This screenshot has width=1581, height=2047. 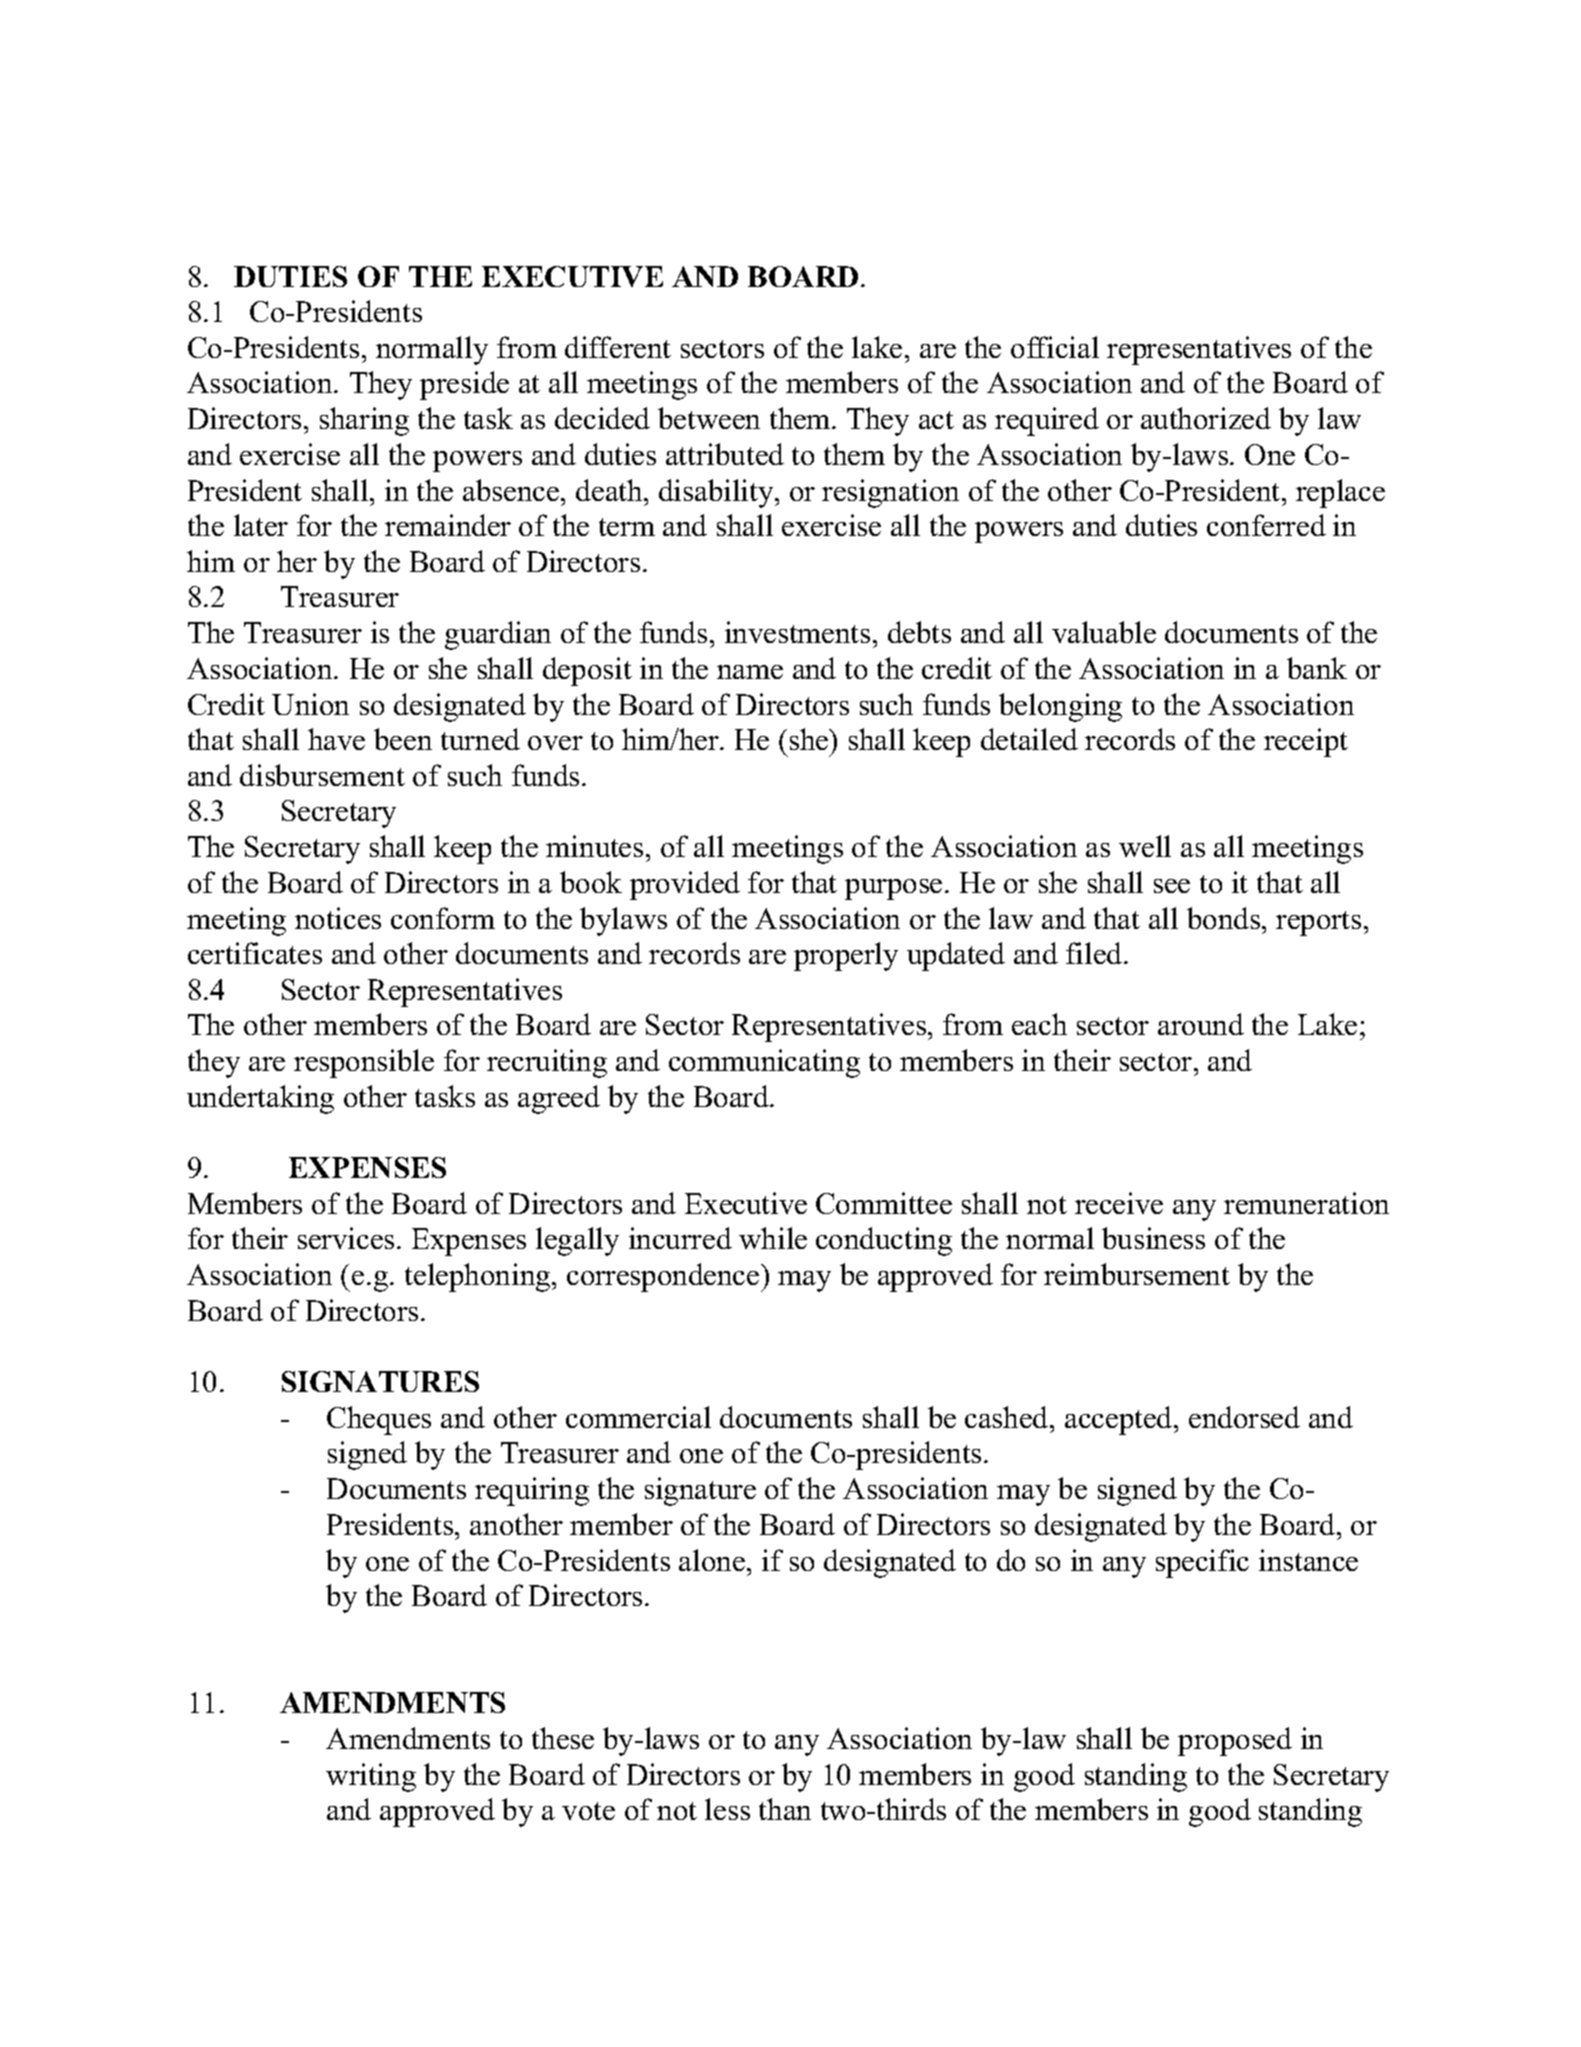 What do you see at coordinates (338, 918) in the screenshot?
I see `notices` at bounding box center [338, 918].
